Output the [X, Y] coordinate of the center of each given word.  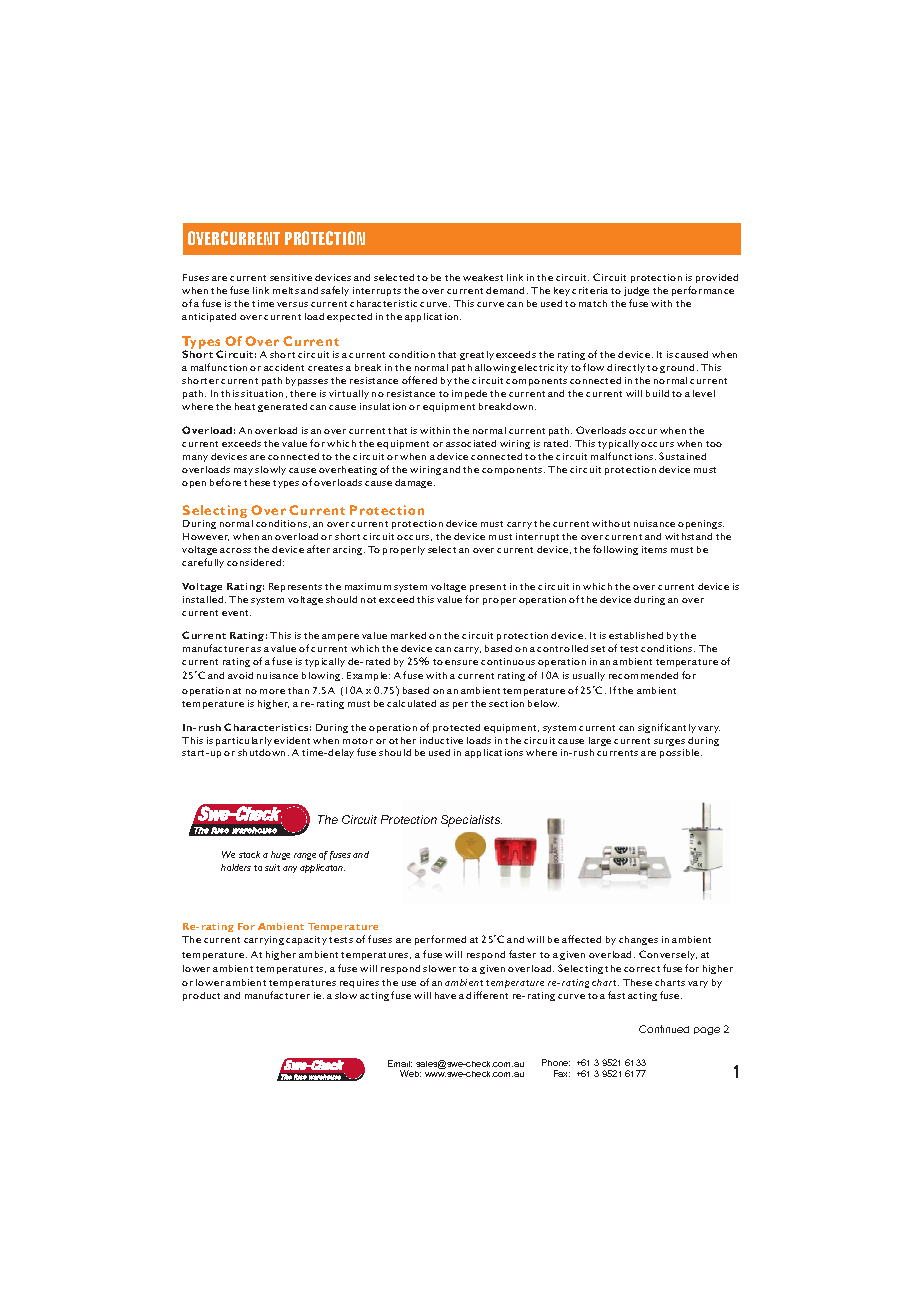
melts [286, 290]
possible [681, 753]
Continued [664, 1029]
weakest [483, 277]
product [201, 996]
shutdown [261, 752]
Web [410, 1073]
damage [415, 483]
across [235, 550]
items [654, 549]
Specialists [471, 821]
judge [636, 291]
